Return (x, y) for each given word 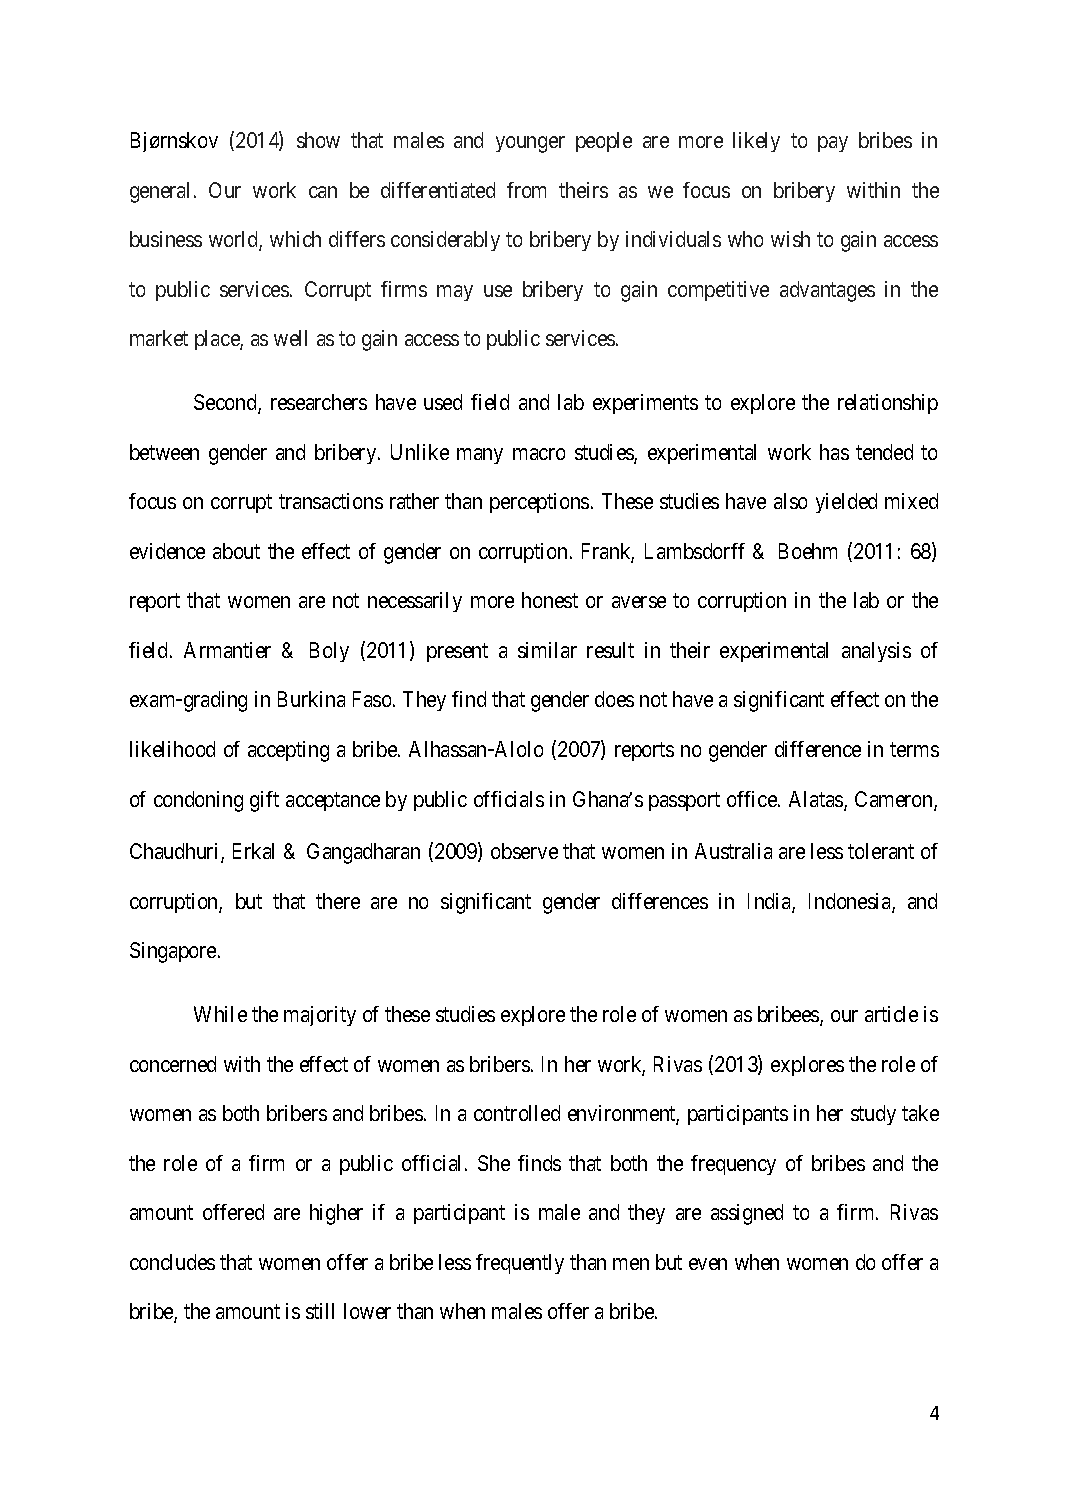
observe (524, 851)
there (338, 901)
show (318, 140)
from (526, 190)
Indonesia (851, 902)
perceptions (539, 503)
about (236, 551)
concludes (172, 1262)
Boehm (808, 551)
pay (833, 144)
